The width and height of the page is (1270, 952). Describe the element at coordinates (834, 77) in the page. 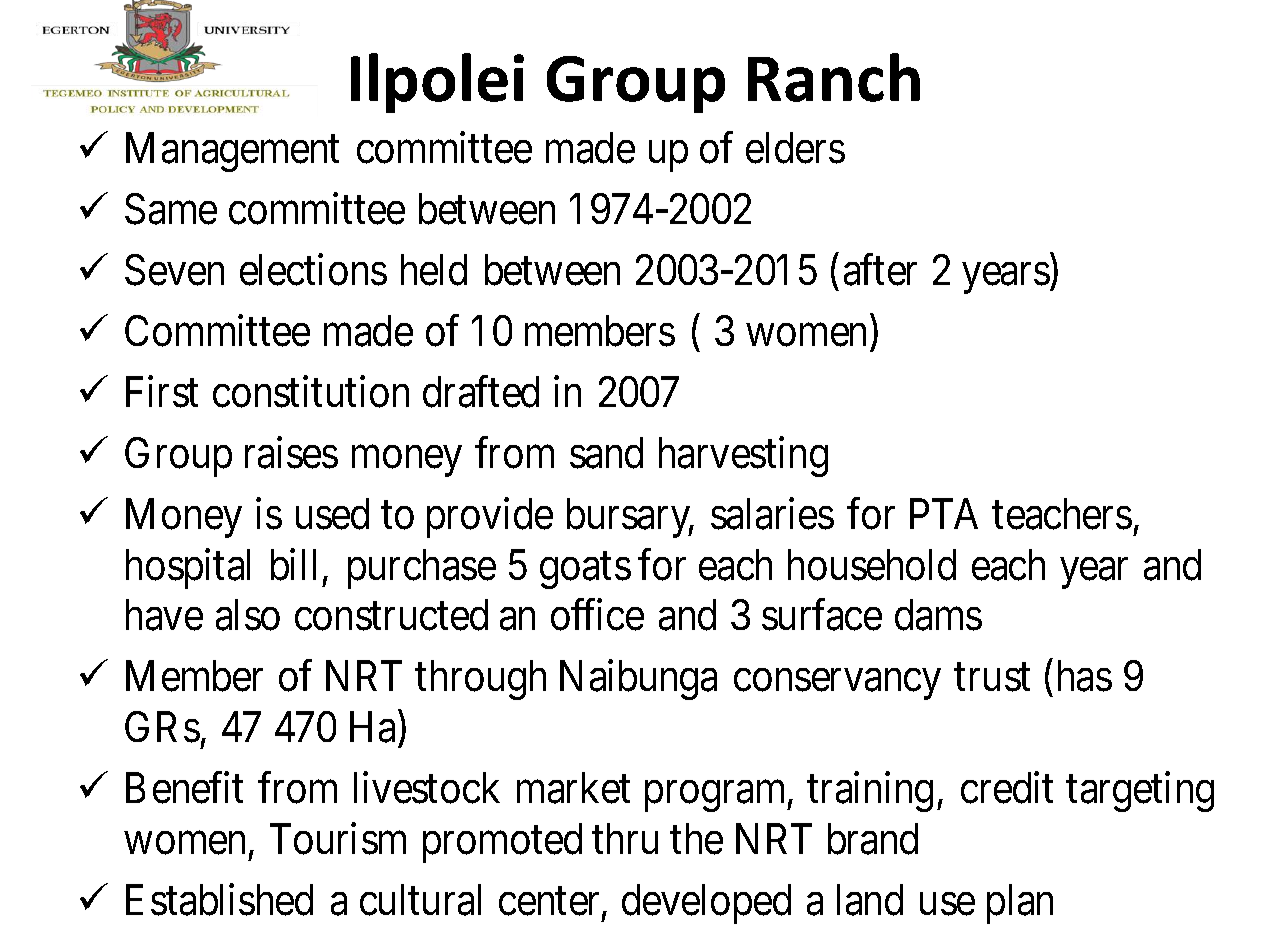

I see `Ranch` at that location.
